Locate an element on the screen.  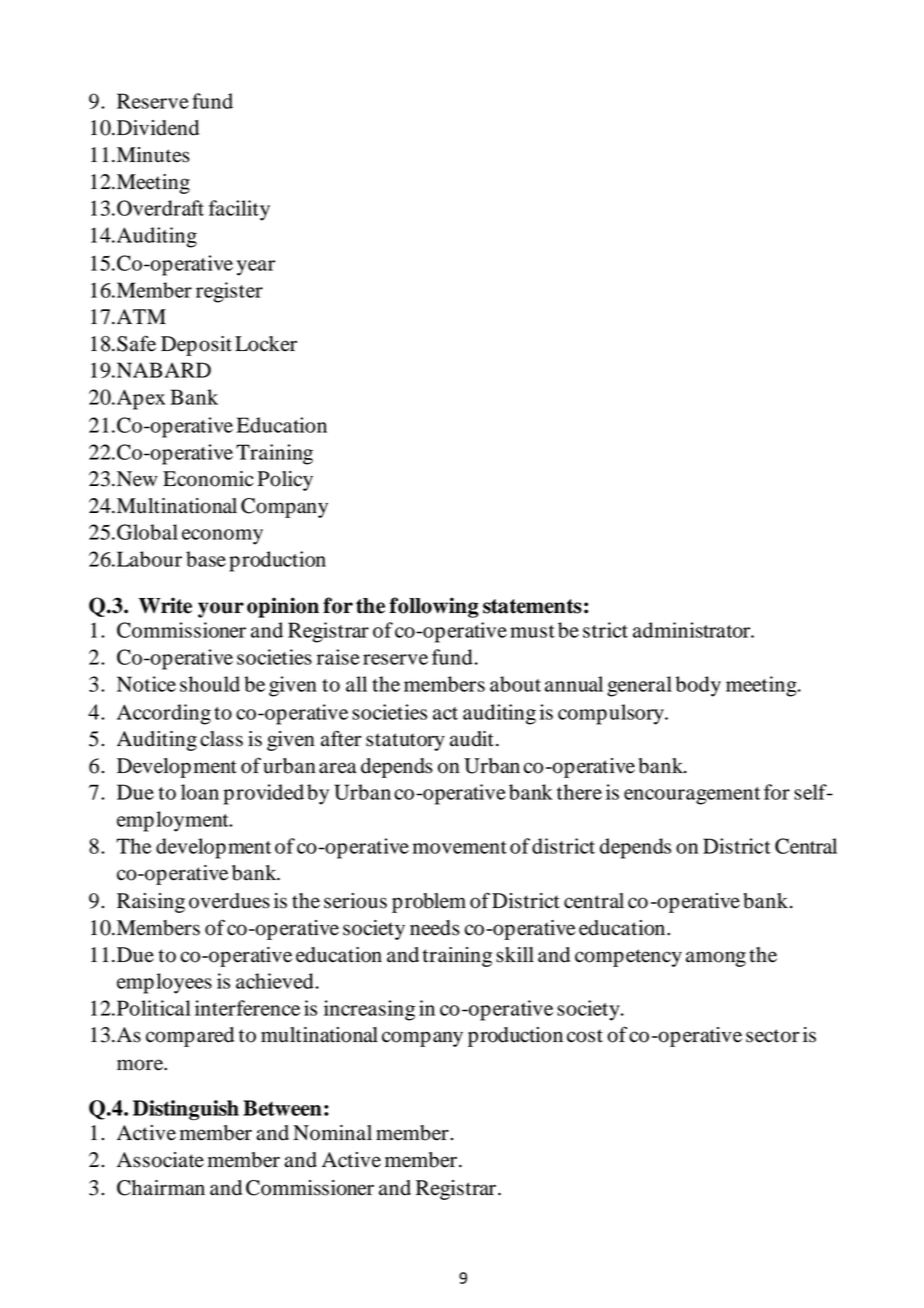
body is located at coordinates (698, 686).
